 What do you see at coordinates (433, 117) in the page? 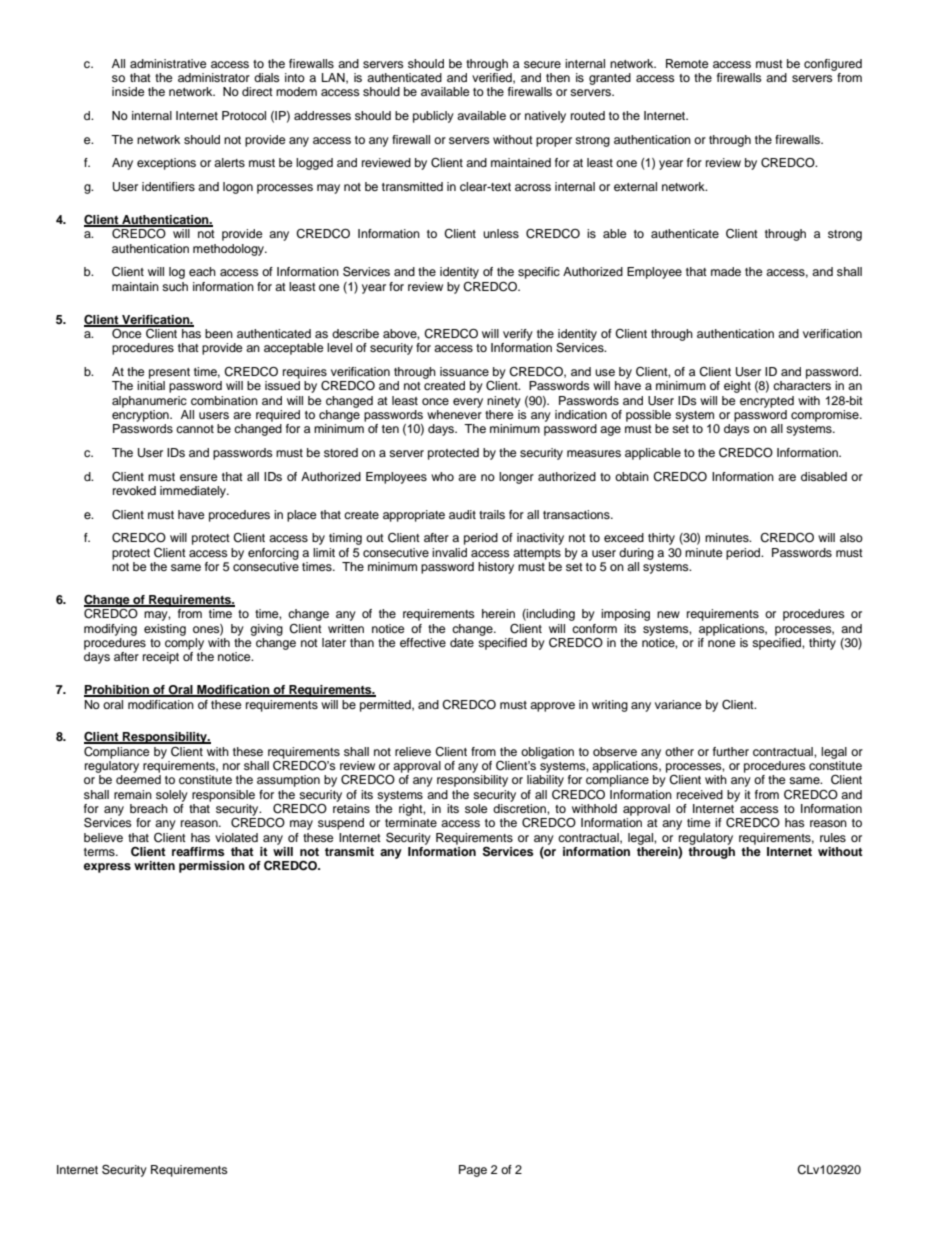
I see `publicly` at bounding box center [433, 117].
